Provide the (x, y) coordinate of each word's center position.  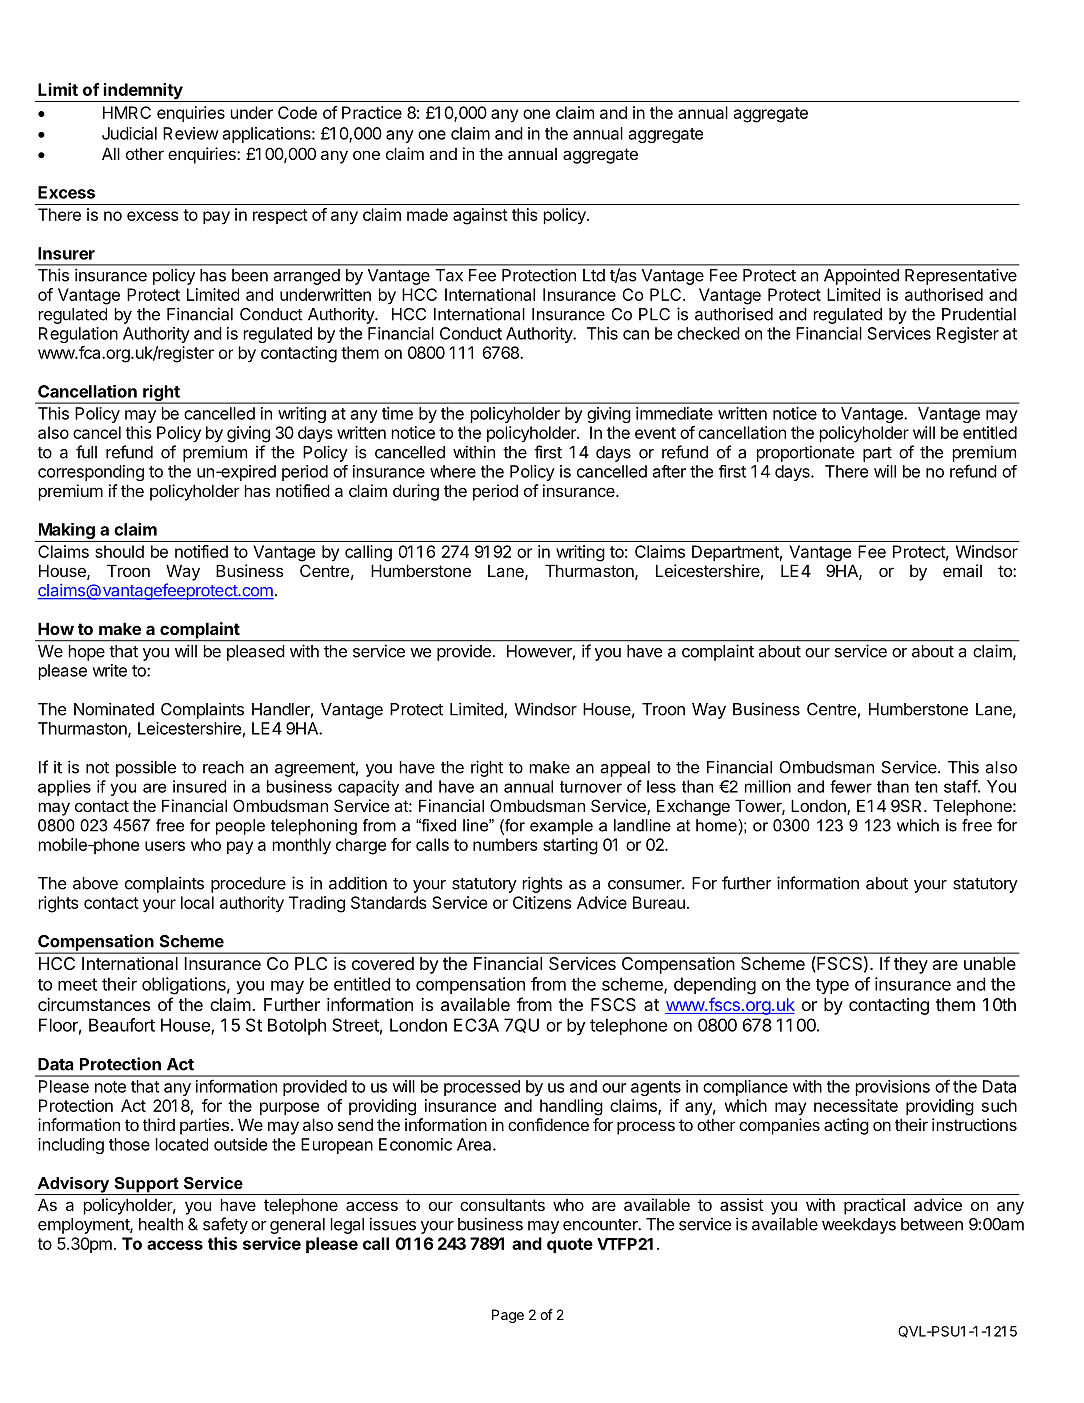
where (453, 471)
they (911, 965)
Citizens (542, 902)
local (197, 902)
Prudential (979, 314)
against (480, 216)
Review (191, 133)
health (161, 1224)
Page (508, 1316)
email (962, 570)
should (119, 551)
